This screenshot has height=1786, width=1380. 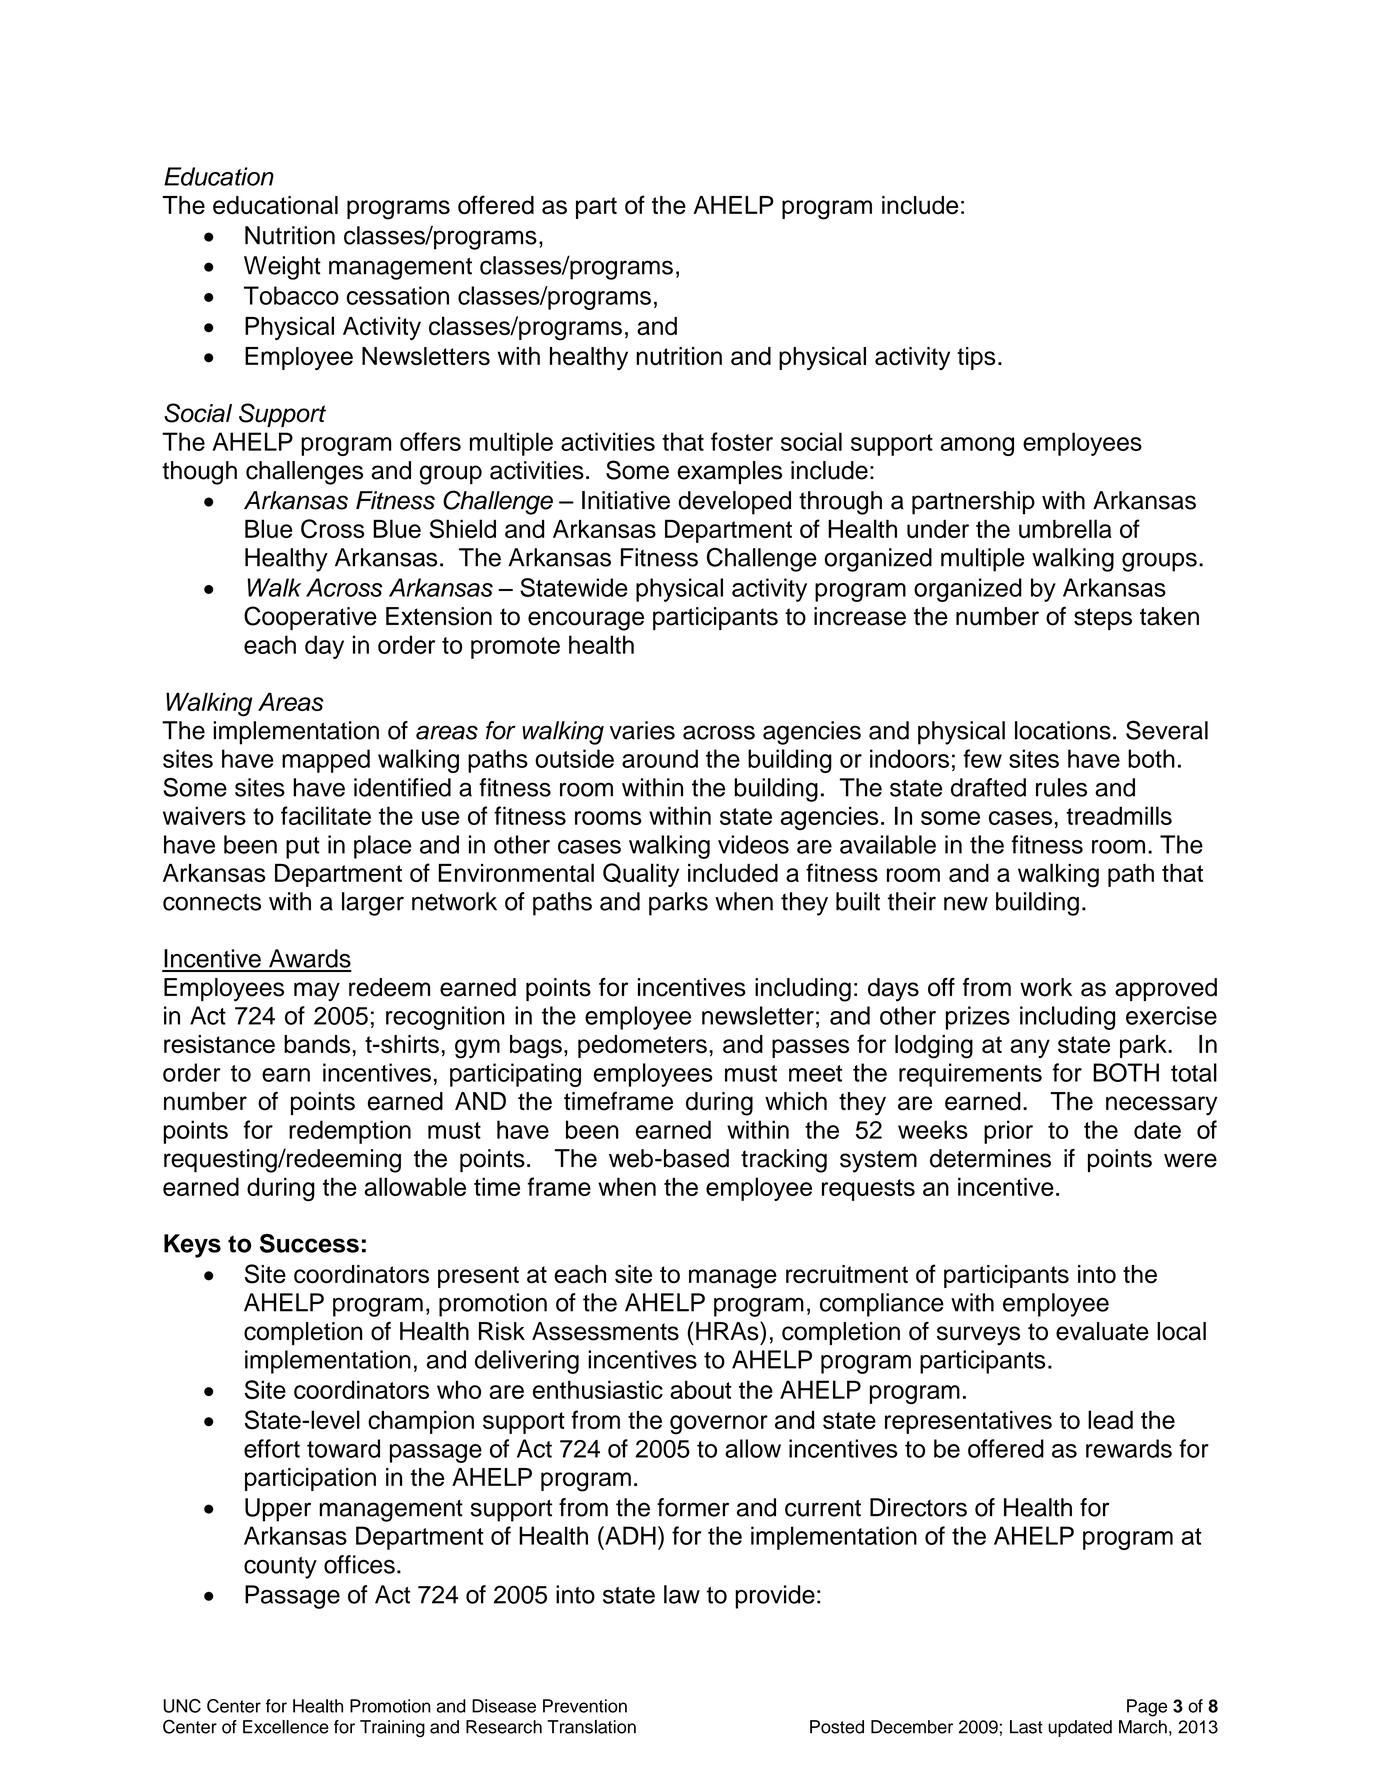 What do you see at coordinates (286, 1727) in the screenshot?
I see `Excellence` at bounding box center [286, 1727].
